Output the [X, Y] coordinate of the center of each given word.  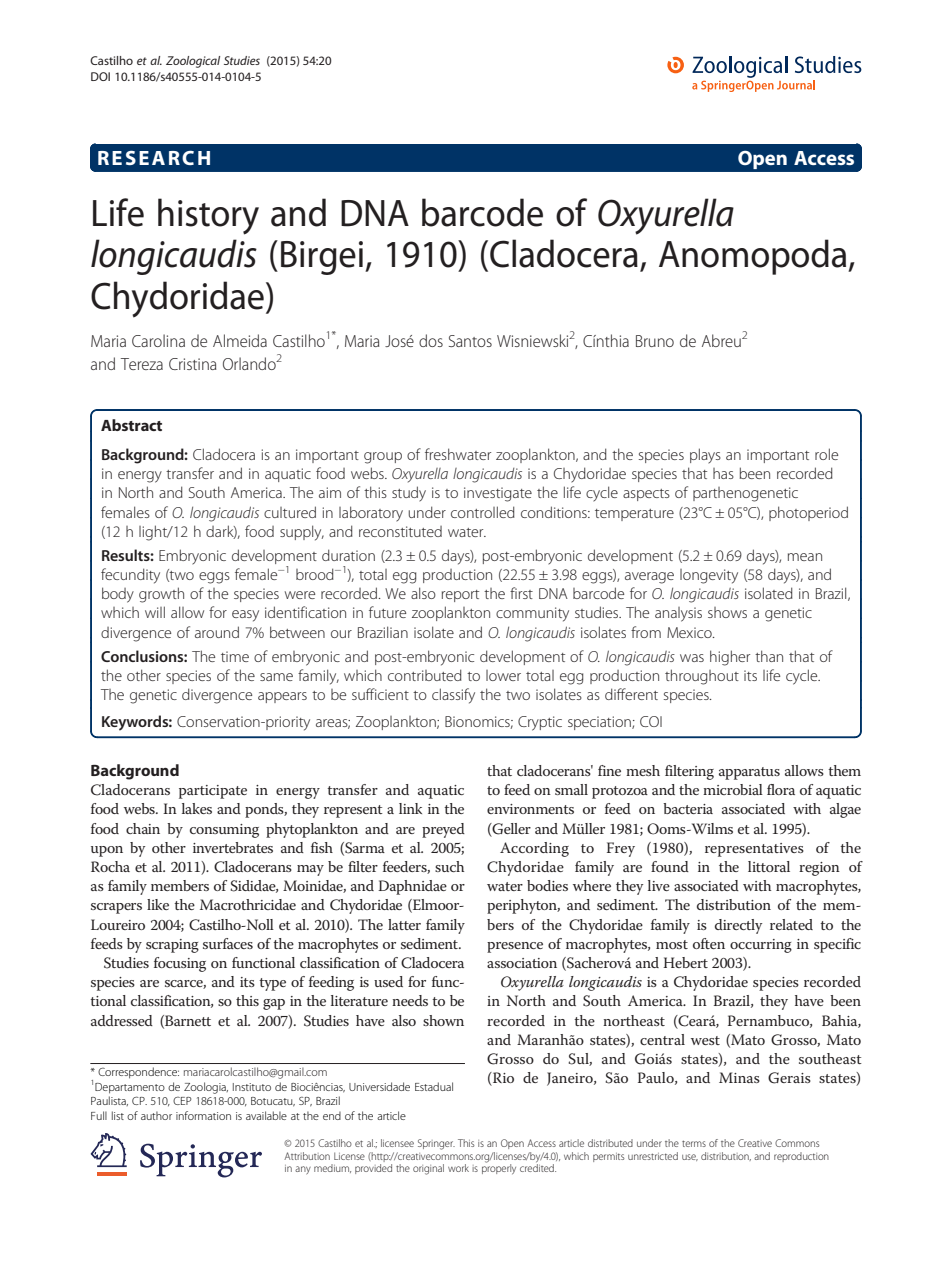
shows [727, 612]
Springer [436, 1144]
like [158, 904]
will [155, 612]
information [203, 1115]
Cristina [192, 364]
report [460, 596]
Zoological [193, 62]
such [449, 866]
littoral [769, 866]
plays [705, 456]
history [208, 216]
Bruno [655, 341]
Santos [470, 341]
